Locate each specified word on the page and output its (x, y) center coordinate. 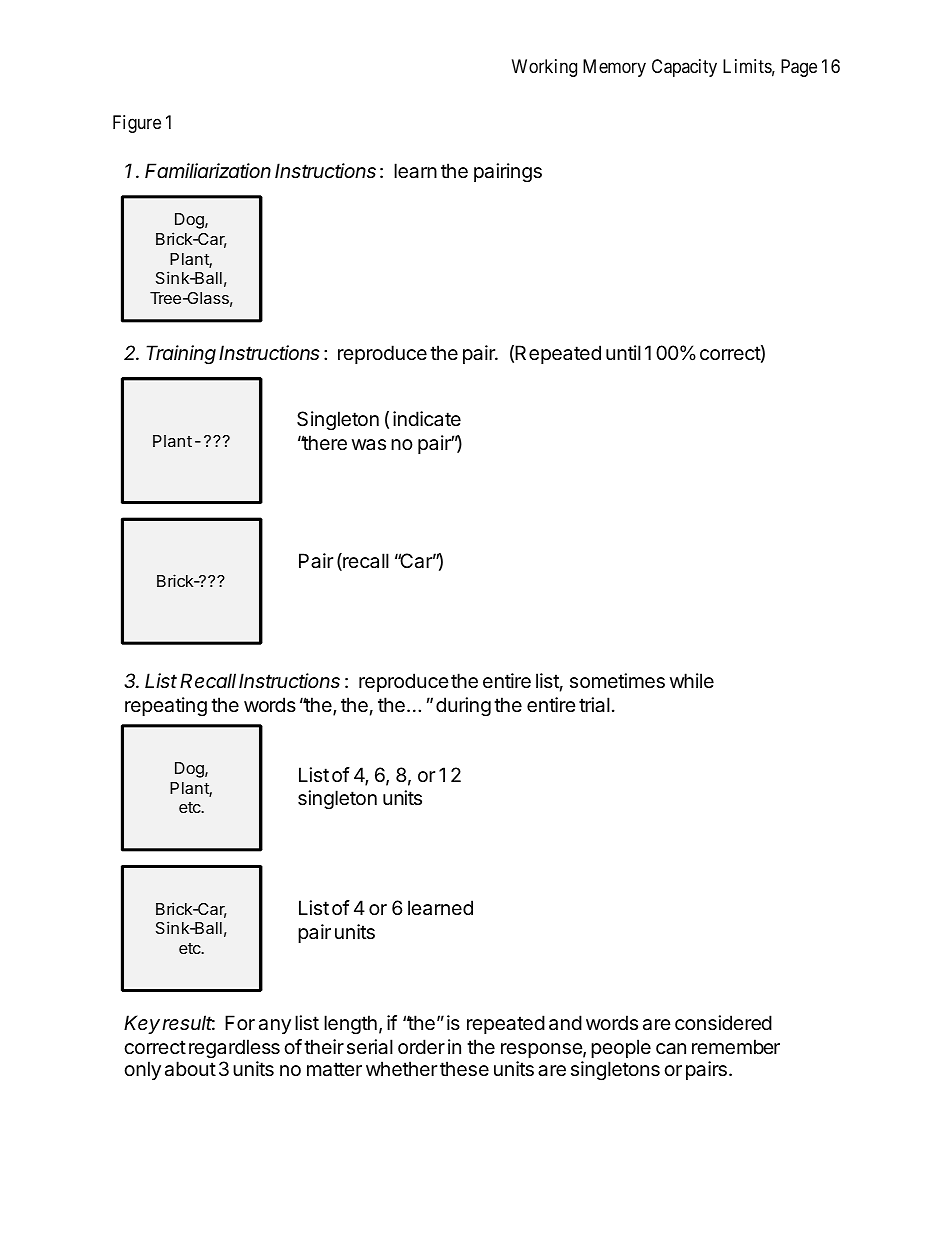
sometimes (617, 681)
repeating (166, 706)
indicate (427, 418)
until (623, 352)
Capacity (684, 68)
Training (181, 355)
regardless (234, 1048)
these (464, 1069)
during (463, 707)
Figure (137, 124)
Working (544, 68)
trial (594, 705)
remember (736, 1047)
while (692, 680)
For (240, 1022)
